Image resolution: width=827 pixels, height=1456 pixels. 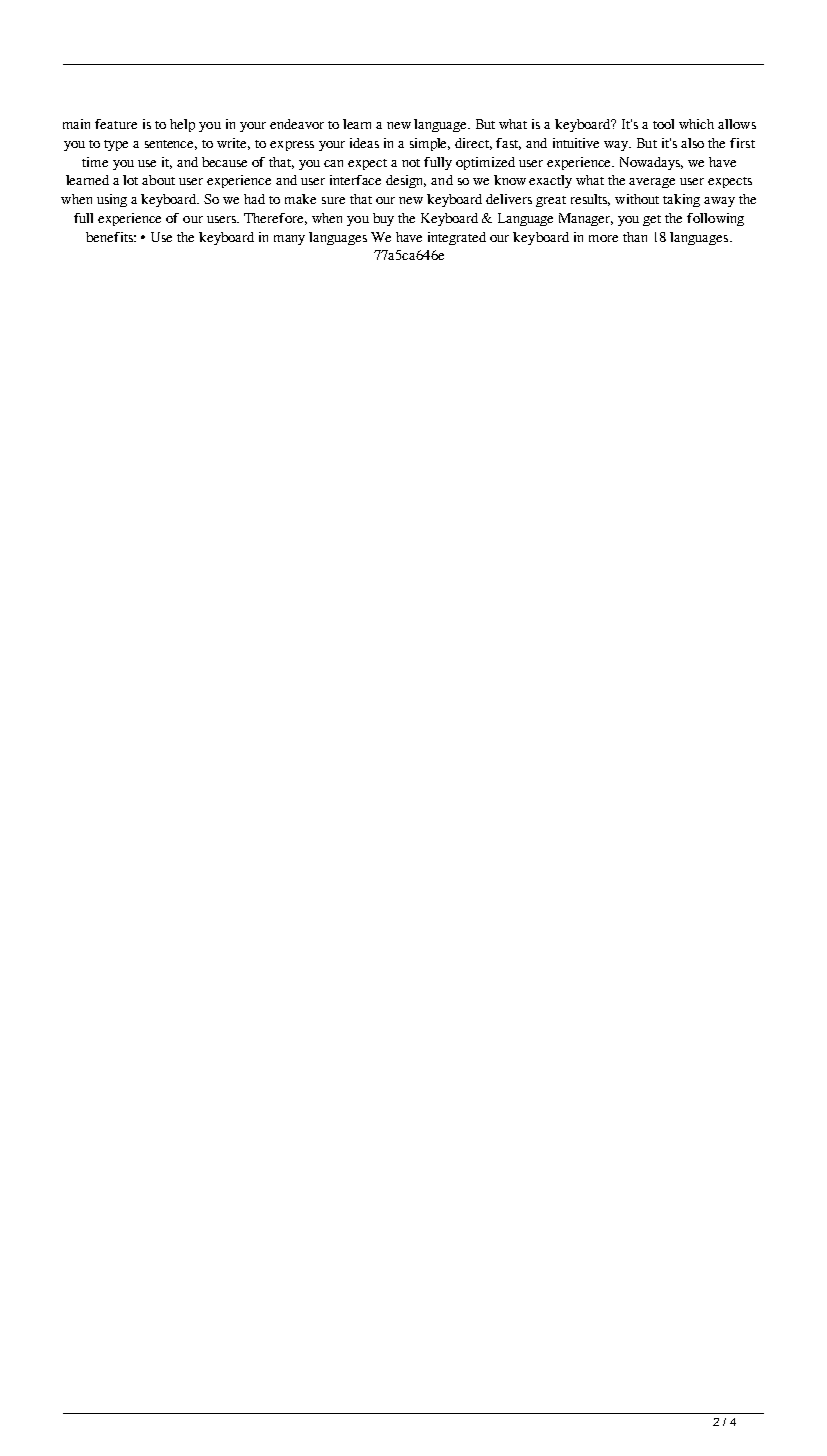 What do you see at coordinates (652, 183) in the screenshot?
I see `average` at bounding box center [652, 183].
